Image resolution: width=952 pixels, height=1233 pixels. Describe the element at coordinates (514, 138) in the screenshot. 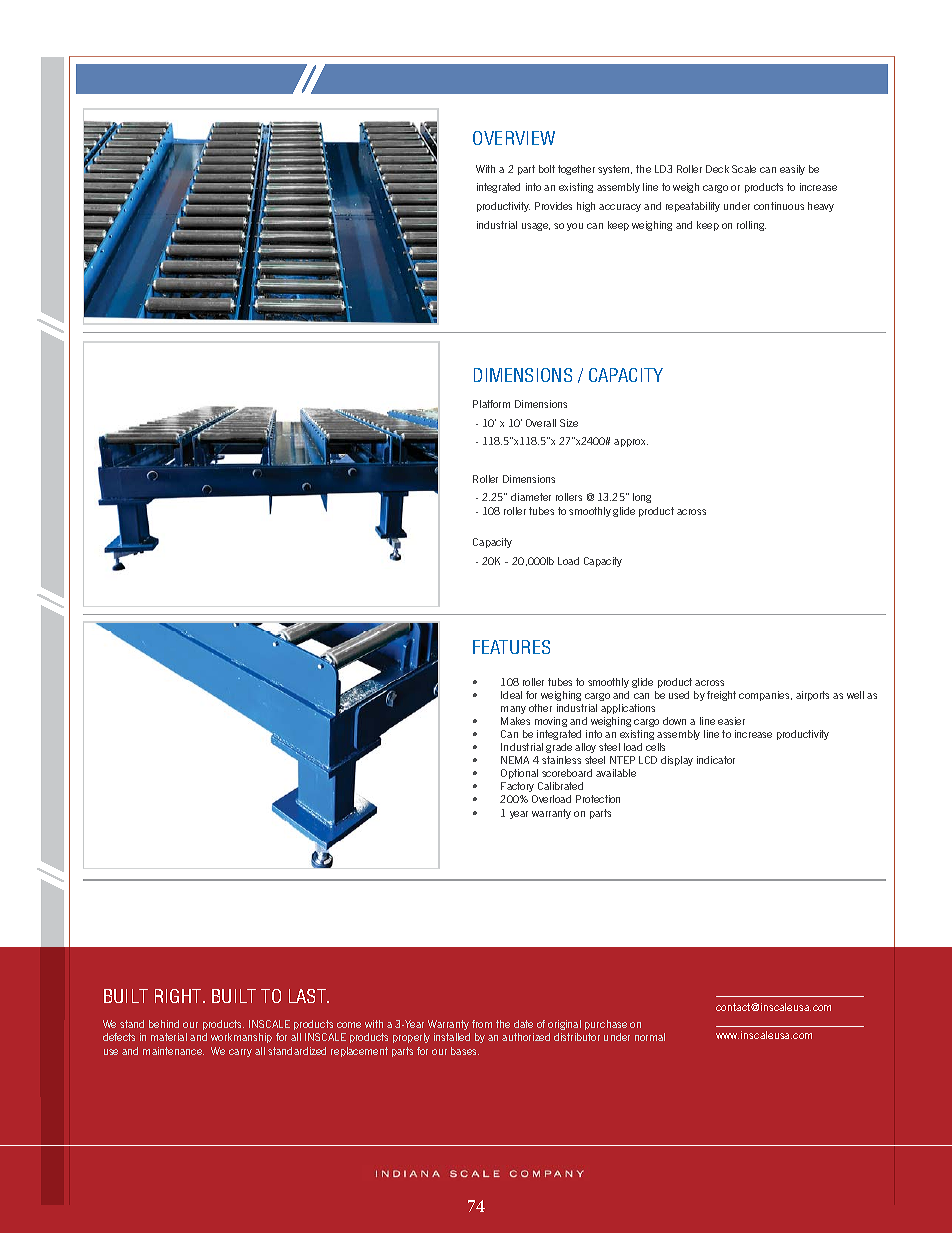

I see `OVERVIEW` at that location.
